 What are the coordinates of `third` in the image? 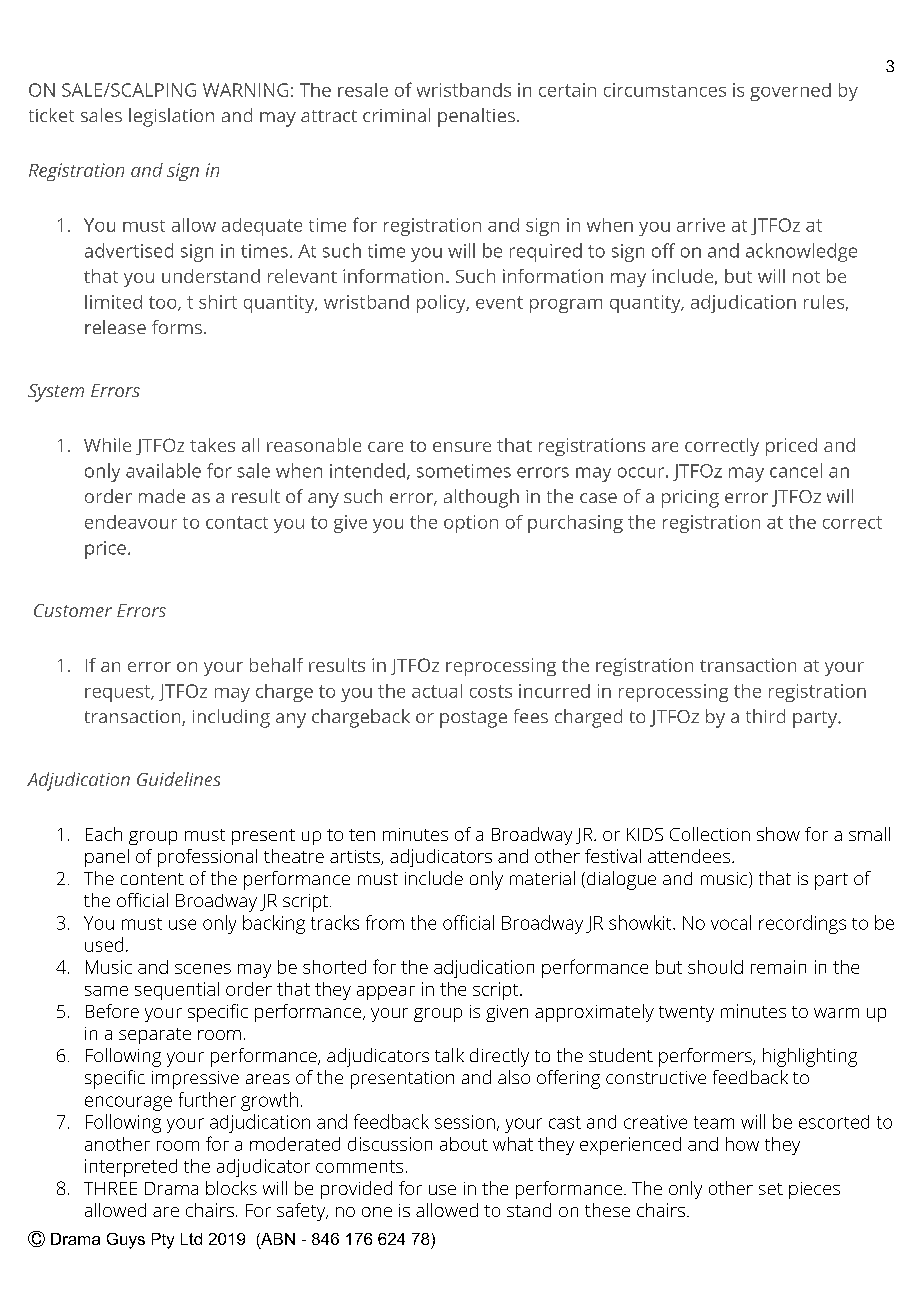 It's located at (765, 716).
